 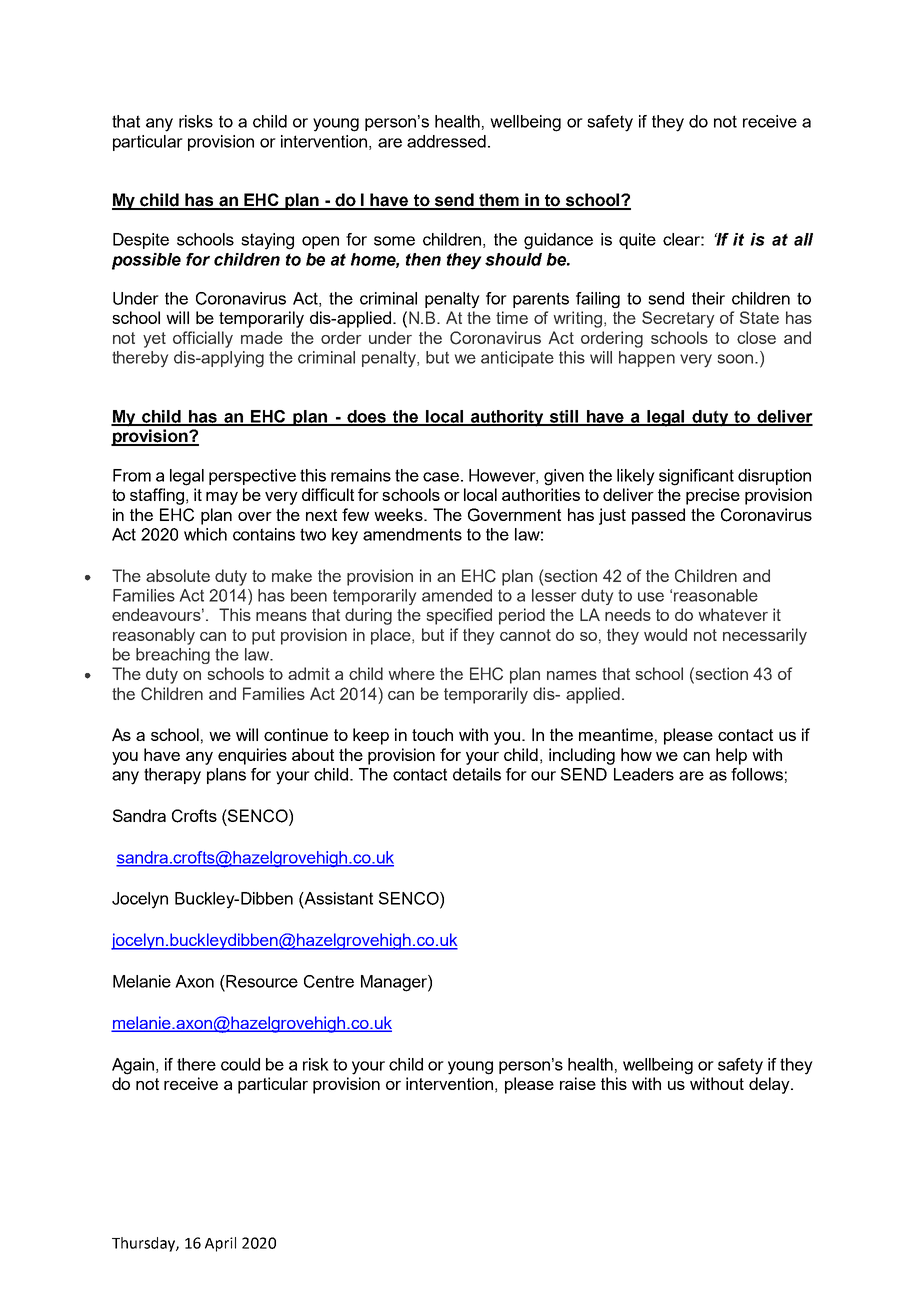 I want to click on staying, so click(x=267, y=241).
